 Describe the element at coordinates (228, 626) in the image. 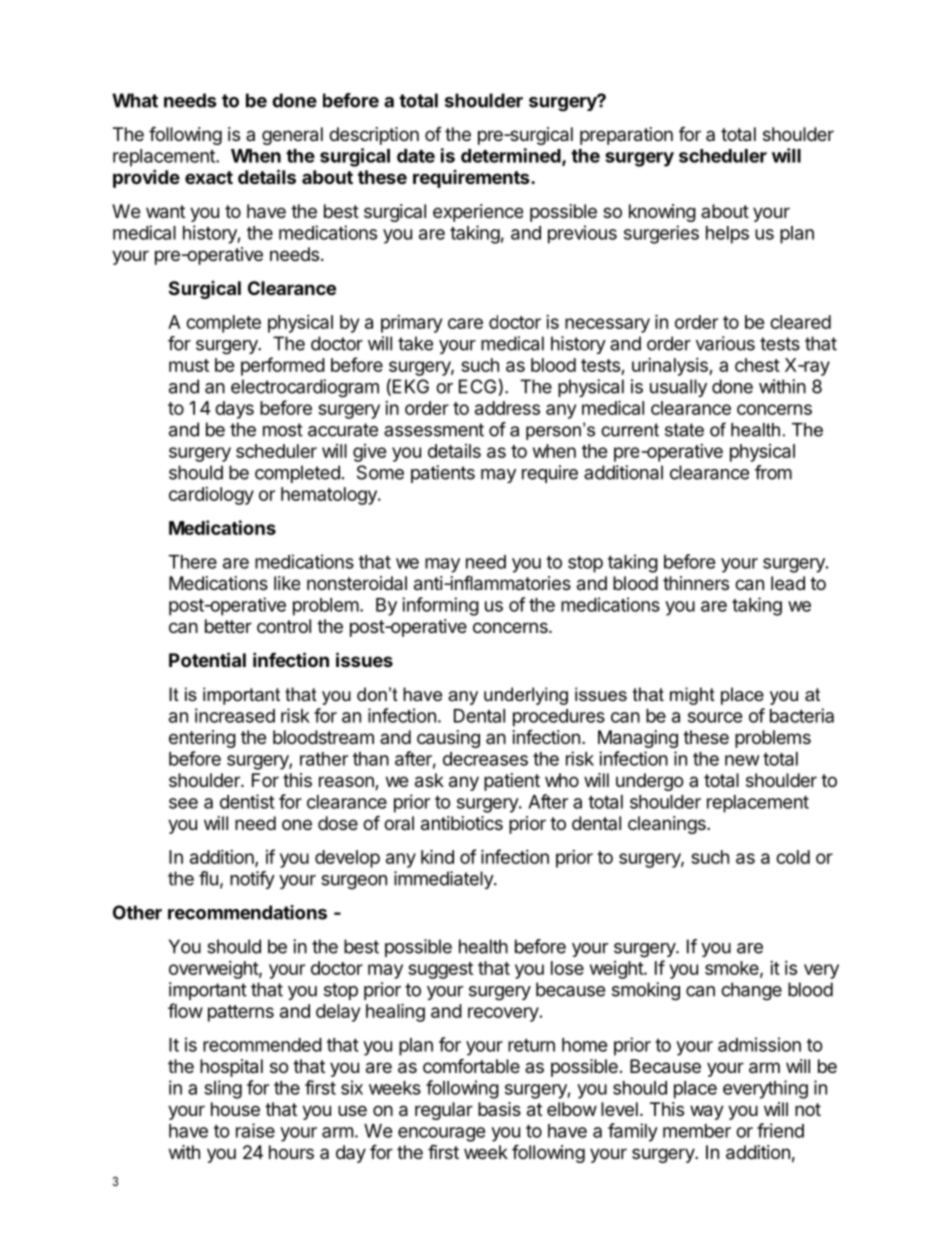

I see `better` at that location.
